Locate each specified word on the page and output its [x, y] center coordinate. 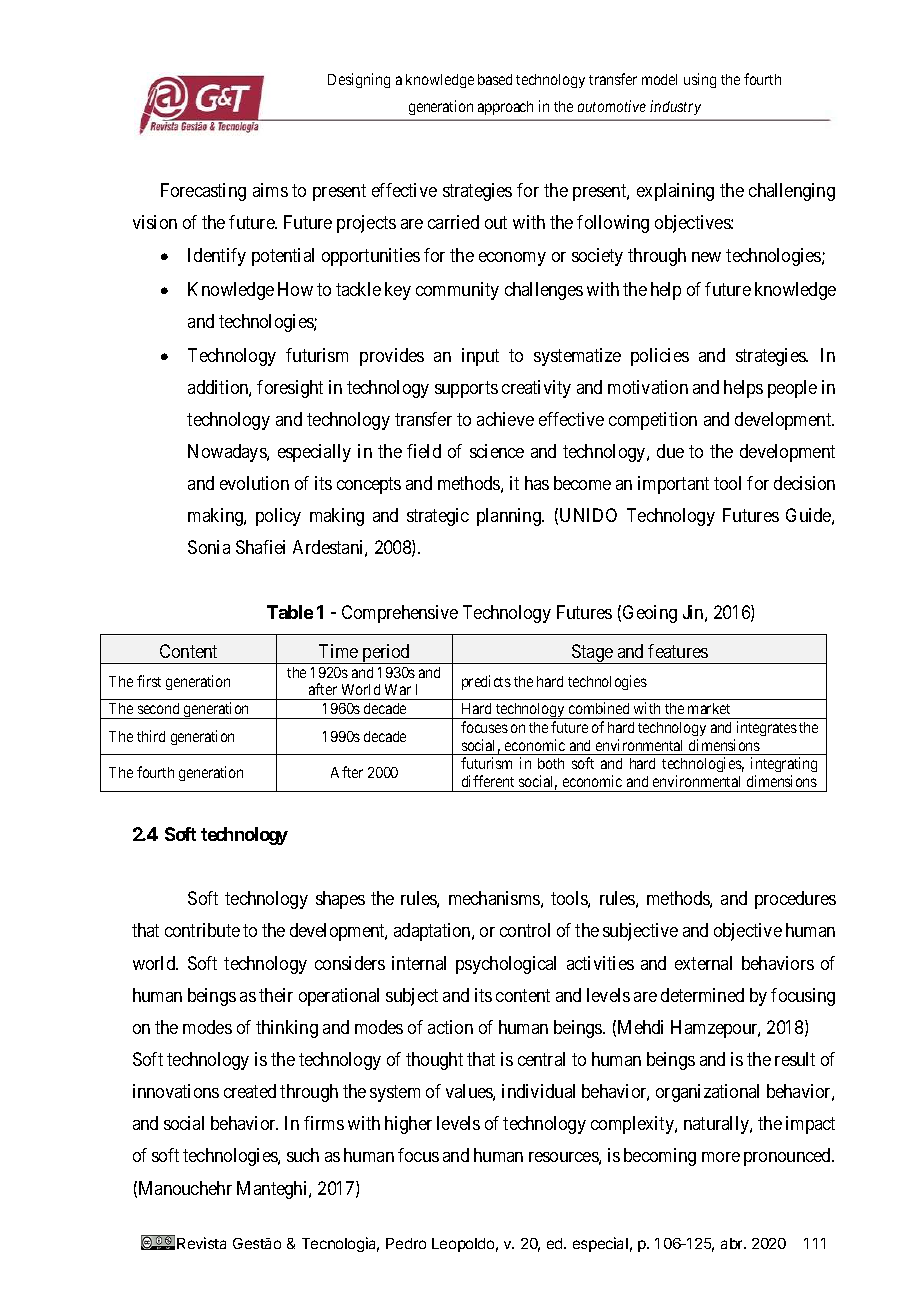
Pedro [406, 1243]
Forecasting [203, 192]
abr [733, 1243]
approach [505, 108]
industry [675, 107]
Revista [201, 1243]
